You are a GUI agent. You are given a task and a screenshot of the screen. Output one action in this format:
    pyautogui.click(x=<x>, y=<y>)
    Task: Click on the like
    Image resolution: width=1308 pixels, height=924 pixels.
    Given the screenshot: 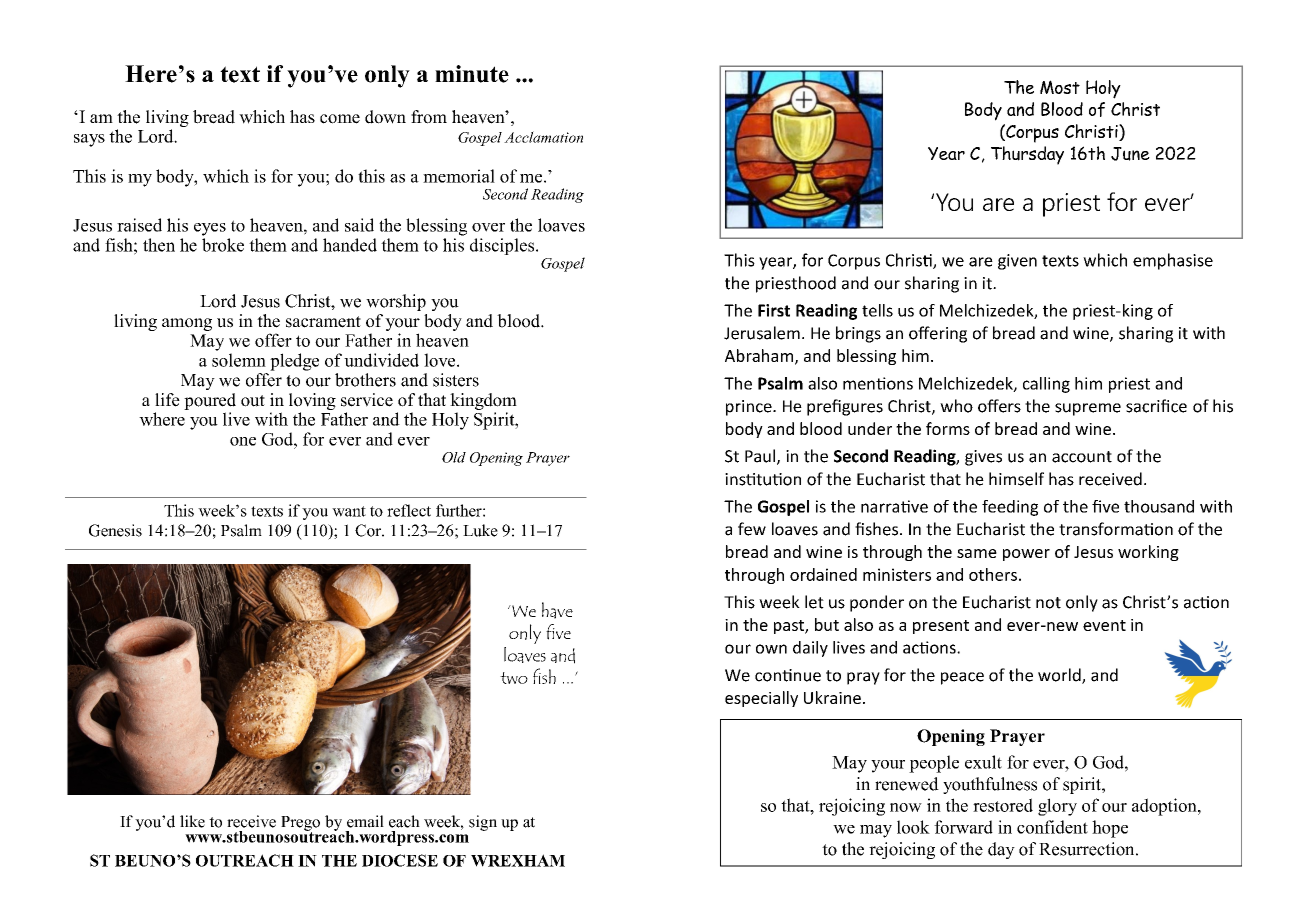 What is the action you would take?
    pyautogui.click(x=192, y=821)
